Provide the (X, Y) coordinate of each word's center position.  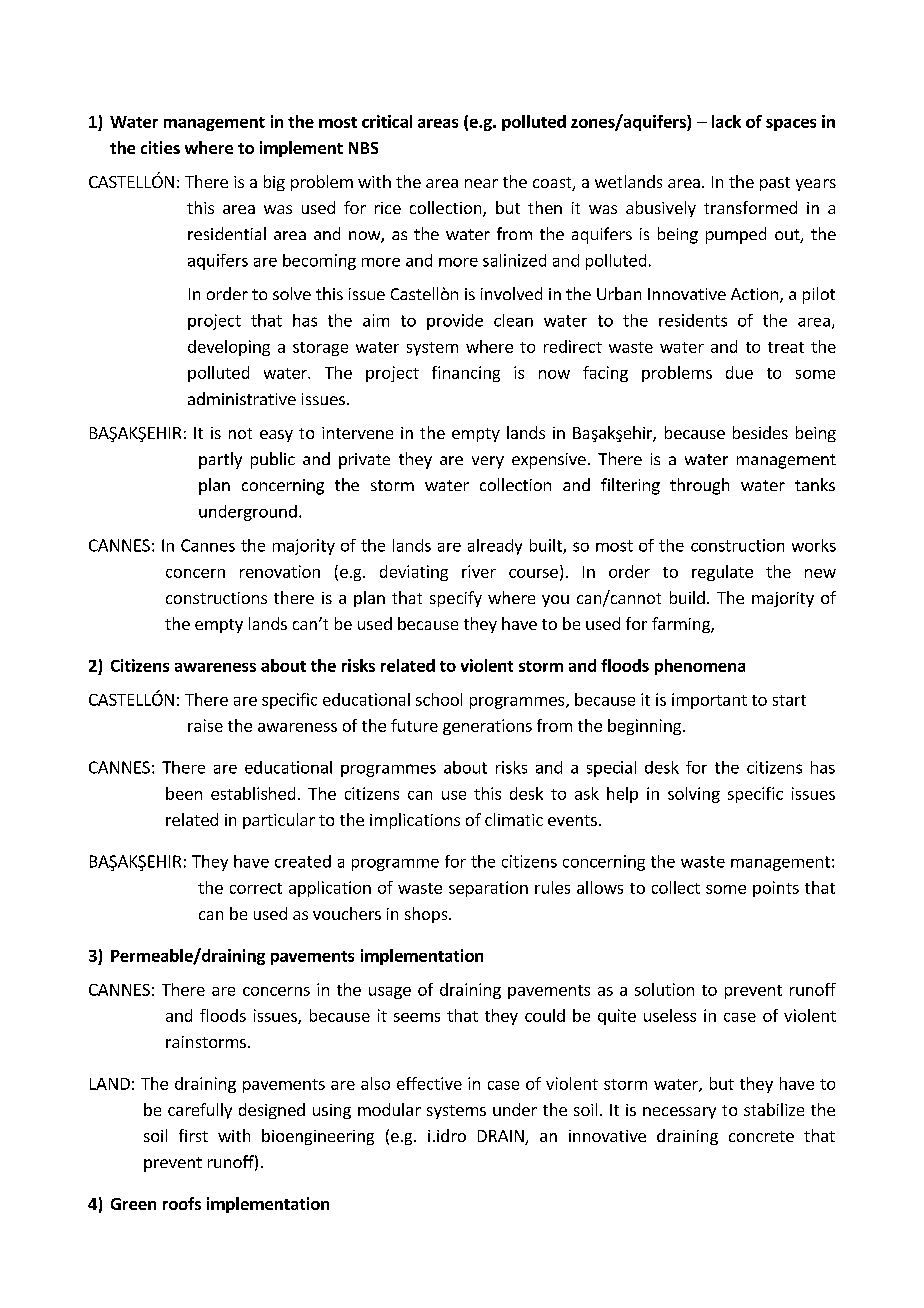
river (479, 571)
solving (694, 795)
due (739, 372)
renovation (280, 571)
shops (427, 915)
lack (726, 121)
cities (160, 147)
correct (256, 888)
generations (487, 727)
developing (229, 348)
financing (466, 374)
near (481, 183)
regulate (722, 573)
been (184, 793)
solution (664, 989)
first (193, 1135)
